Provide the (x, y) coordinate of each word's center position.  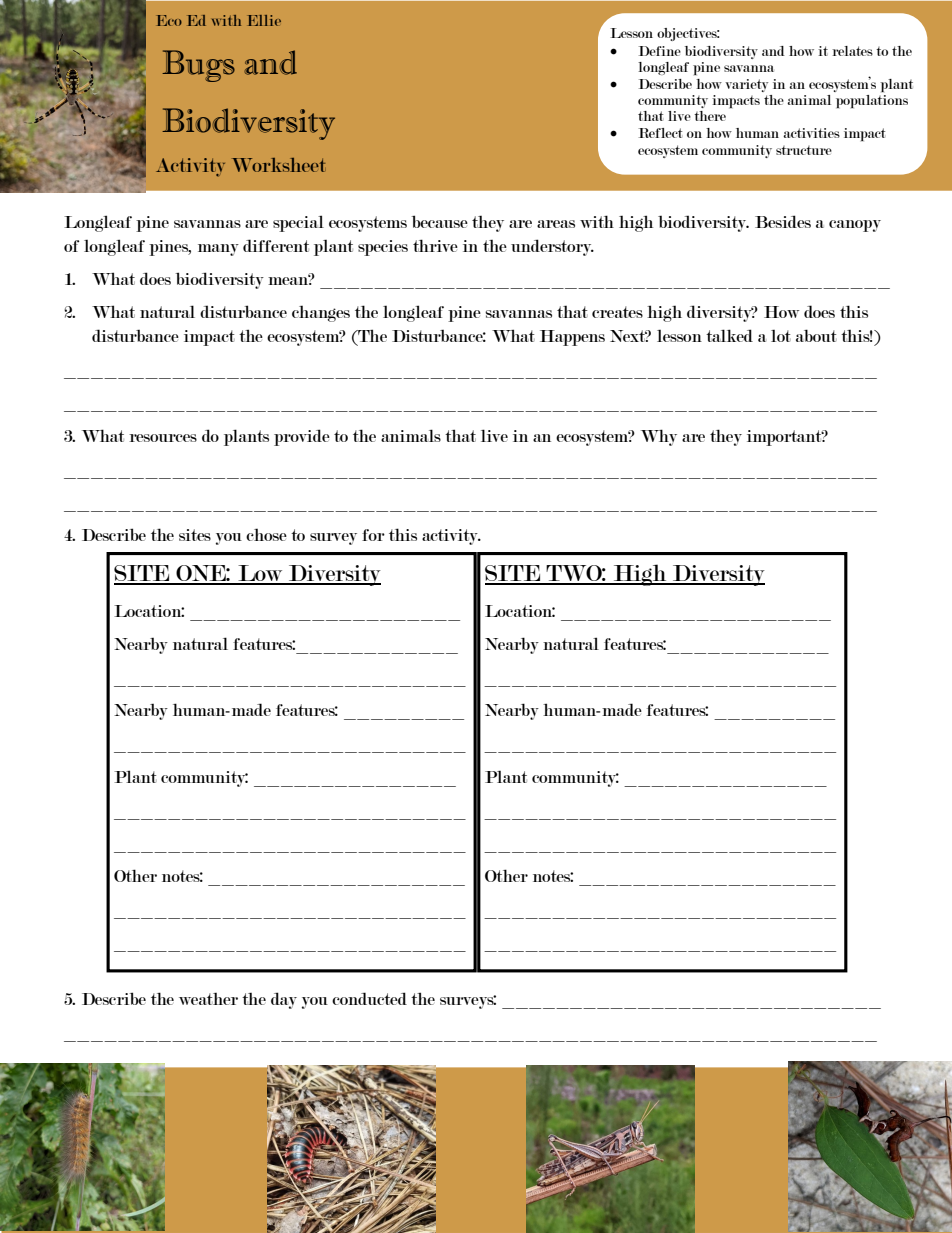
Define (660, 51)
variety (746, 85)
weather (208, 998)
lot (781, 335)
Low (260, 574)
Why (659, 437)
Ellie (264, 20)
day (284, 1000)
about (816, 335)
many (218, 250)
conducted (369, 998)
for (373, 535)
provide (302, 437)
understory (552, 247)
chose (266, 534)
